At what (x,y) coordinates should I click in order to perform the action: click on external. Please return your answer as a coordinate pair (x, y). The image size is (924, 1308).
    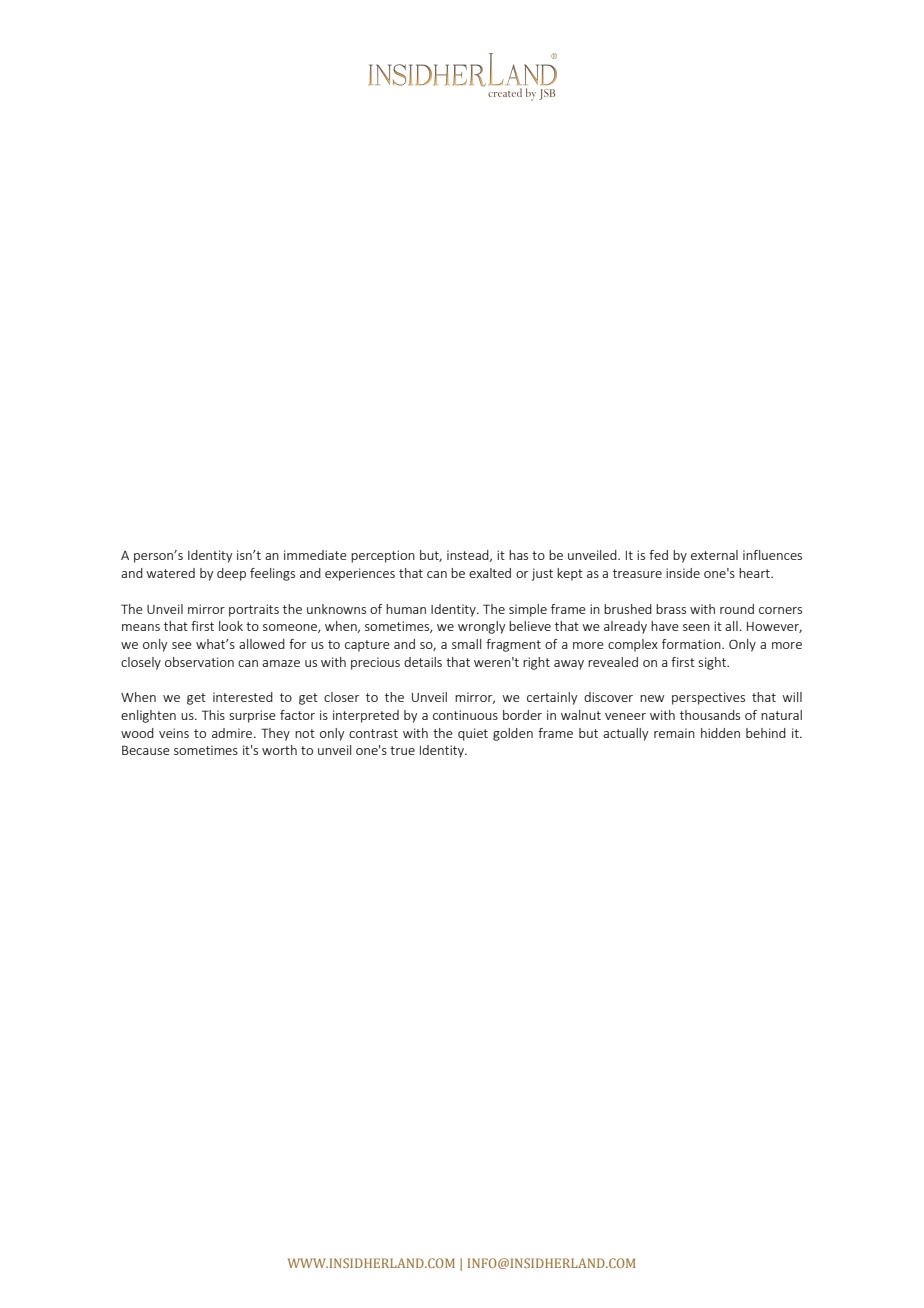
    Looking at the image, I should click on (714, 555).
